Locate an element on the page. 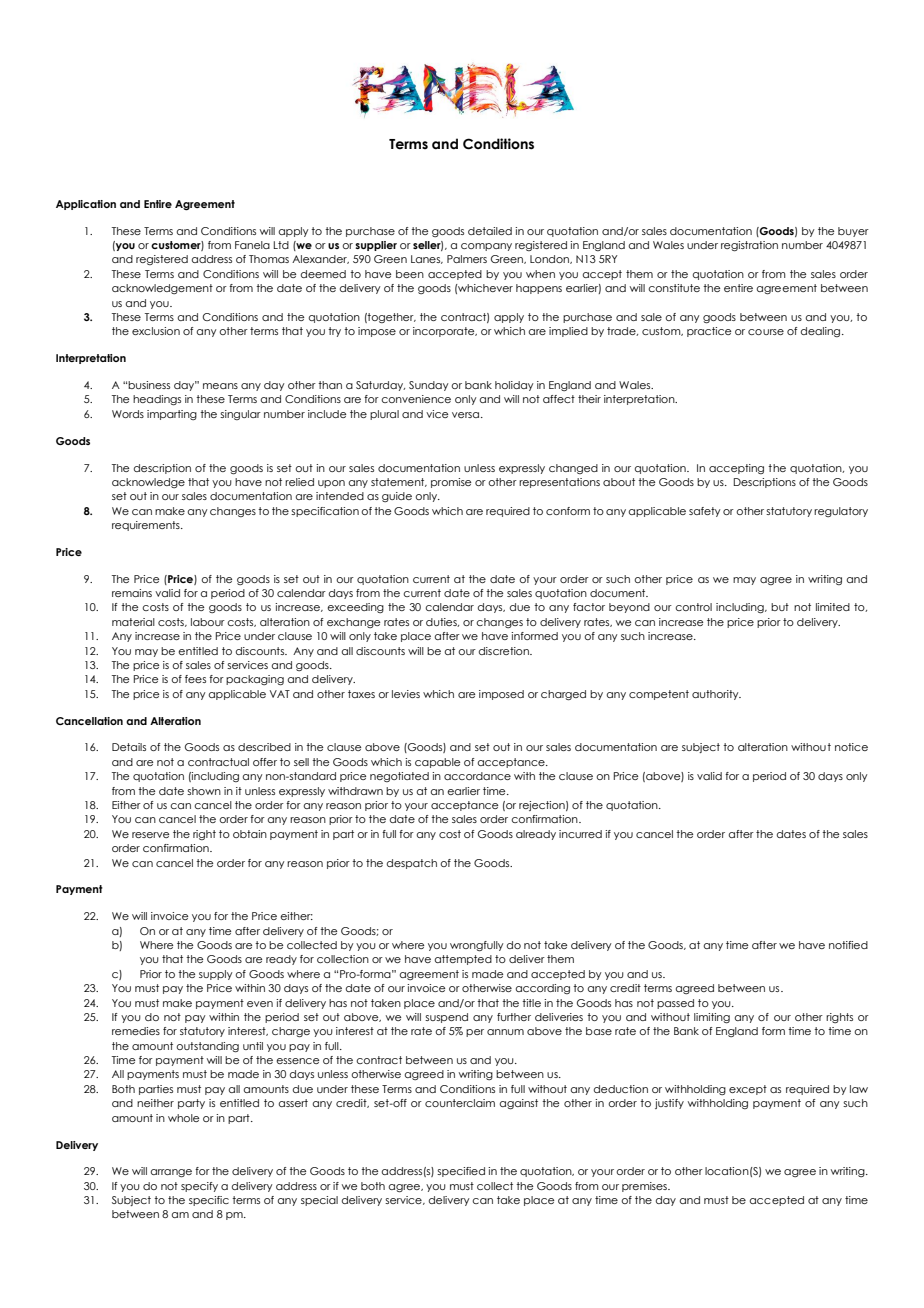 The width and height of the page is (924, 1308). registration is located at coordinates (749, 246).
